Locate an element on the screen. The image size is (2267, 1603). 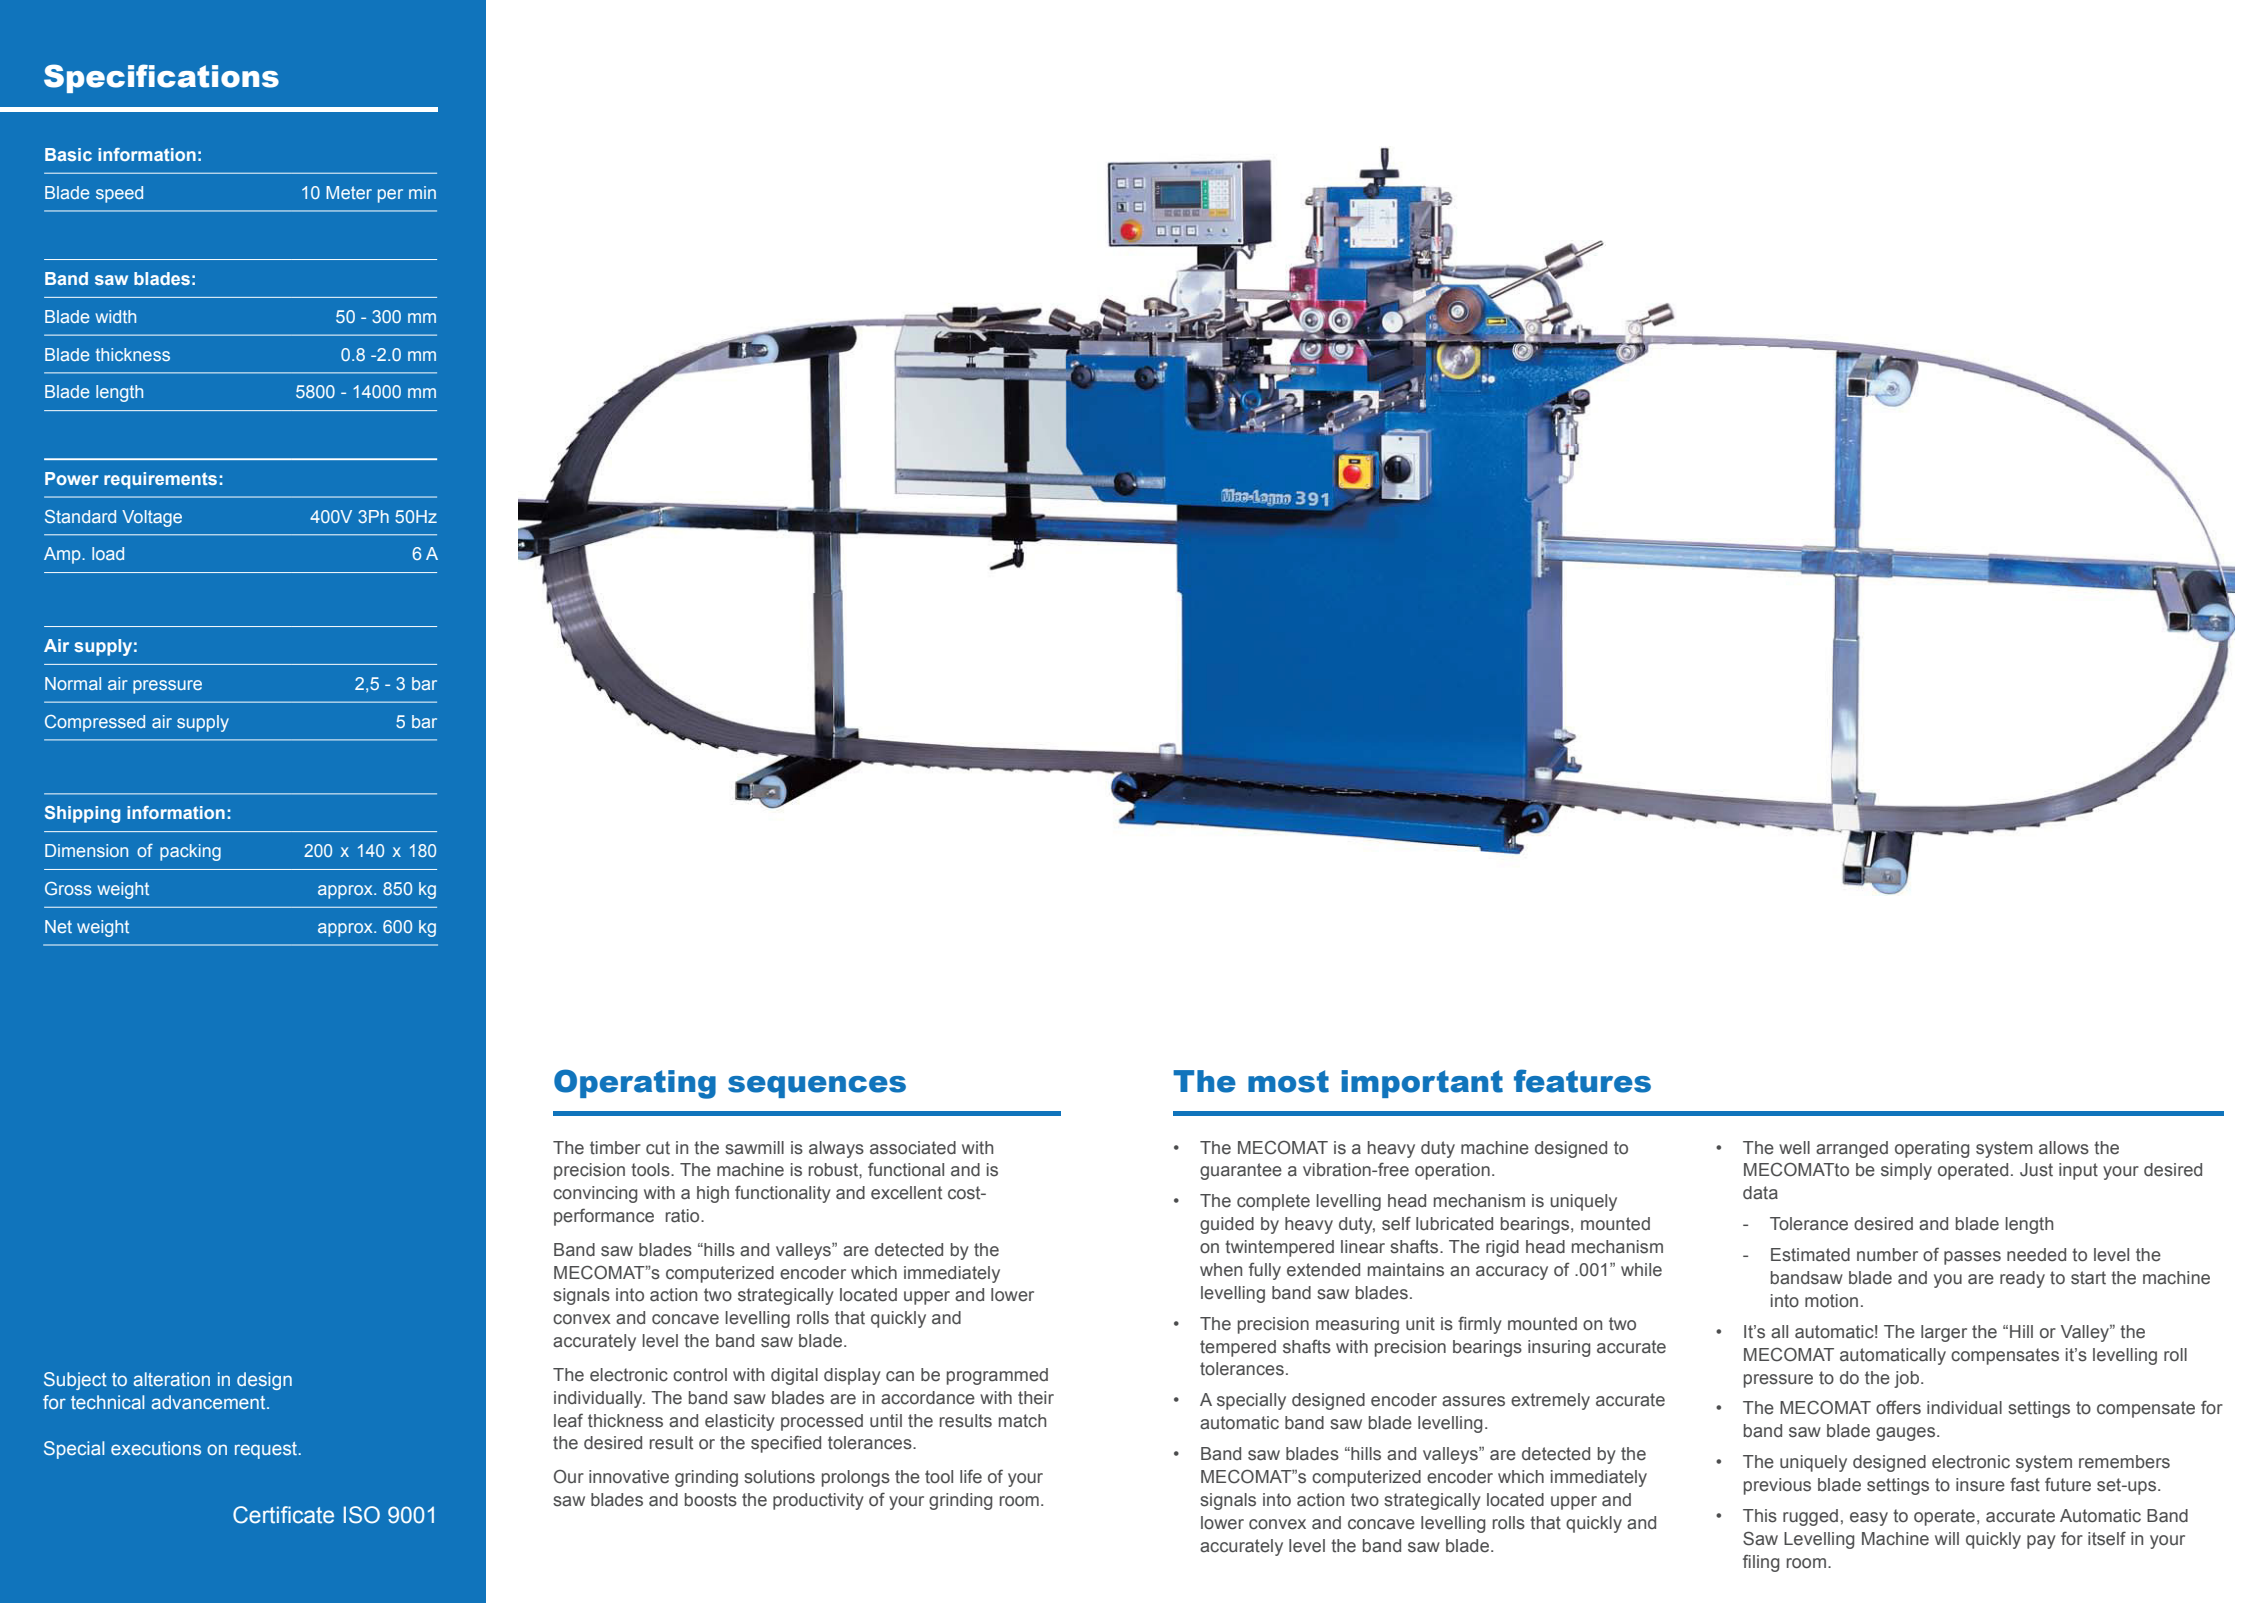
Certificate is located at coordinates (283, 1515).
